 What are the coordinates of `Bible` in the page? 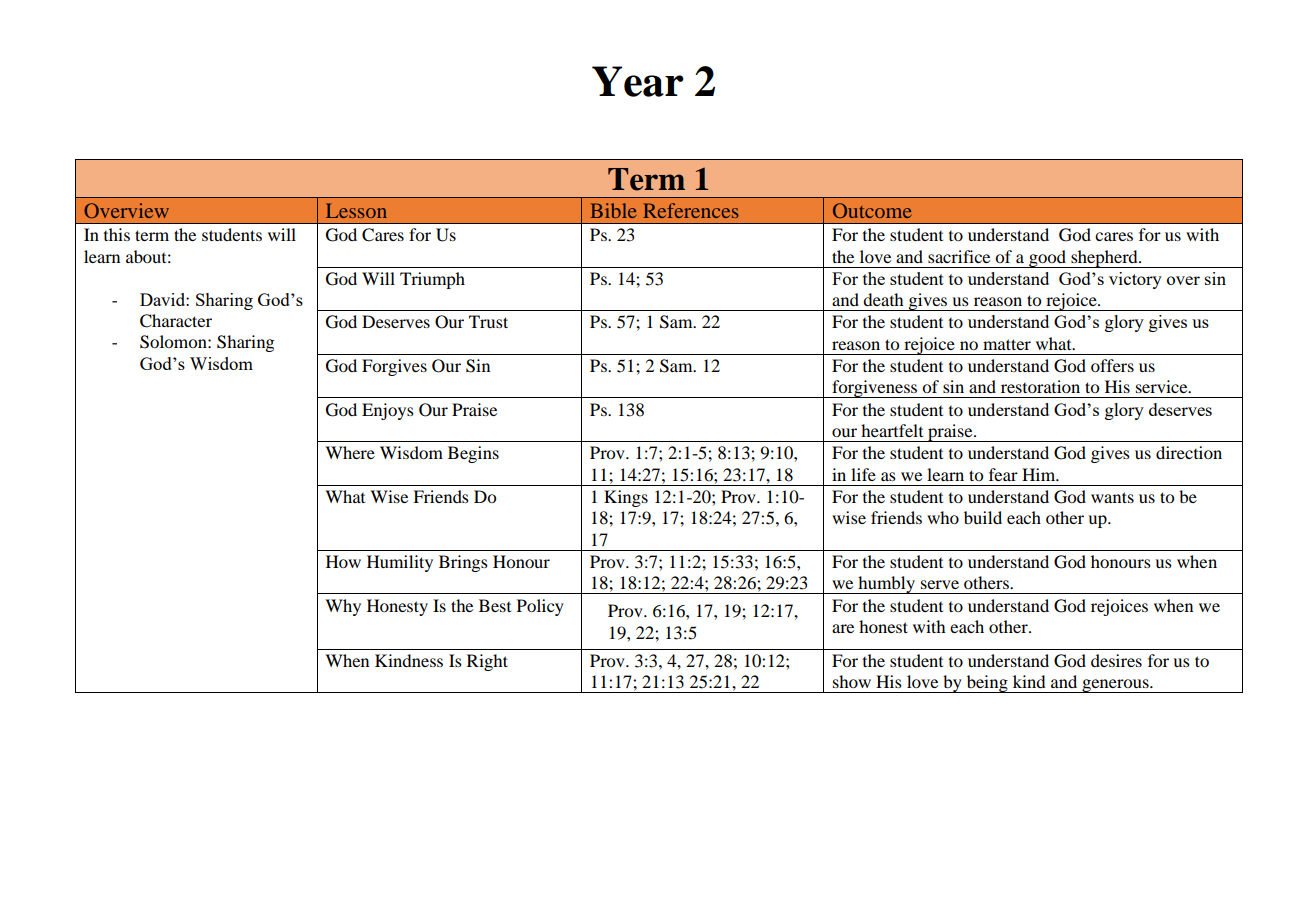 It's located at (613, 210).
